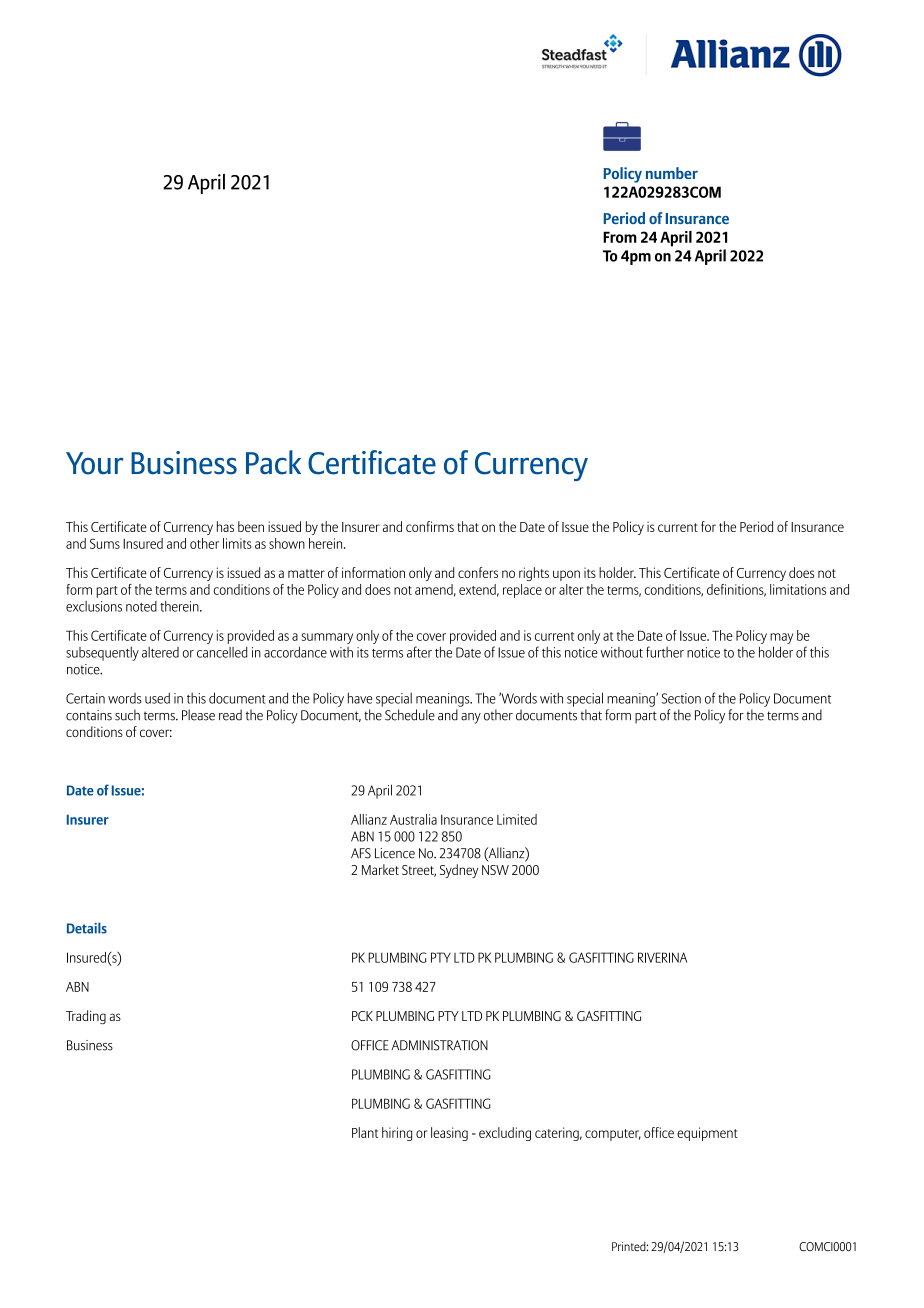 This screenshot has height=1308, width=924. I want to click on Your, so click(94, 463).
